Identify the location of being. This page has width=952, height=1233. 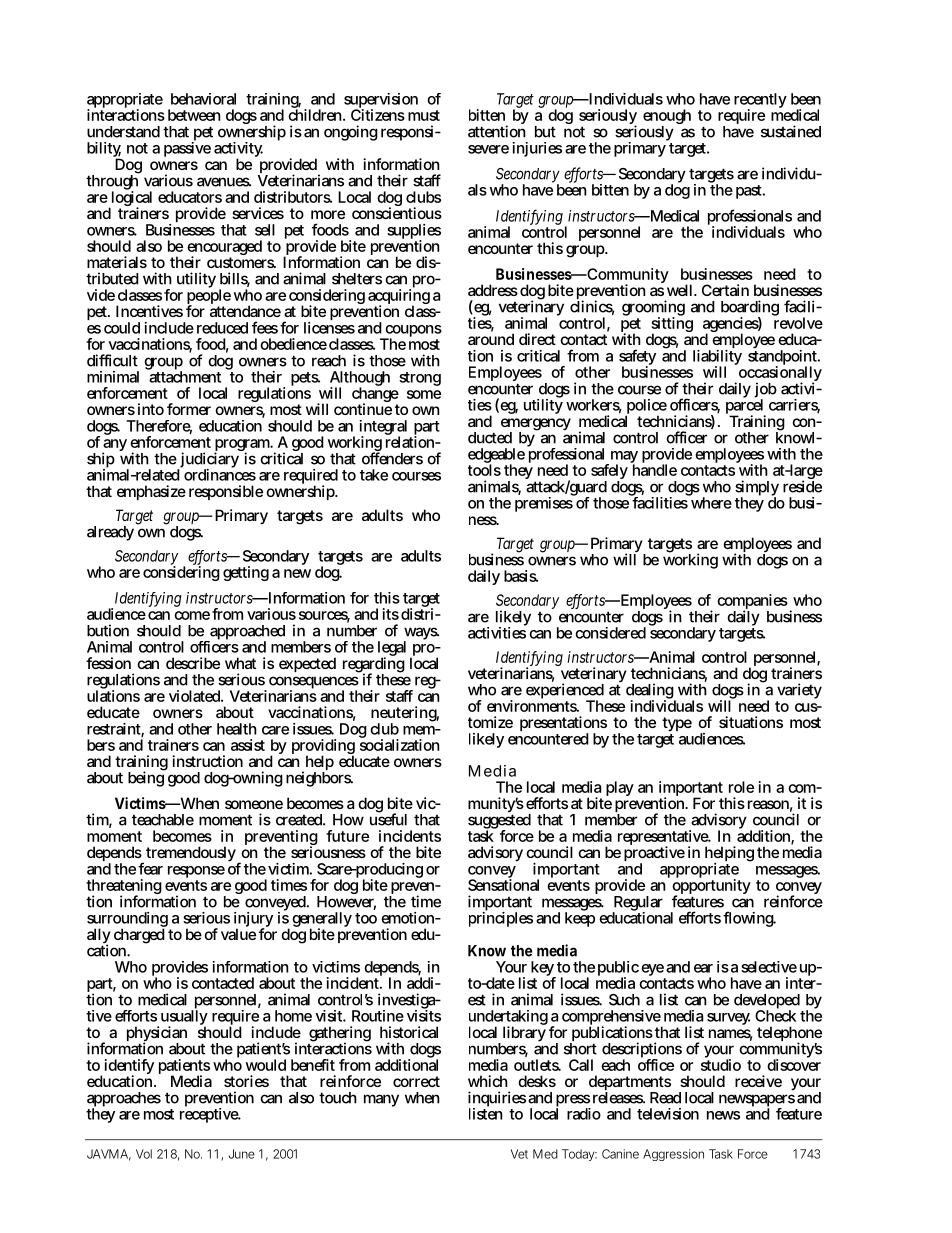
(147, 778).
